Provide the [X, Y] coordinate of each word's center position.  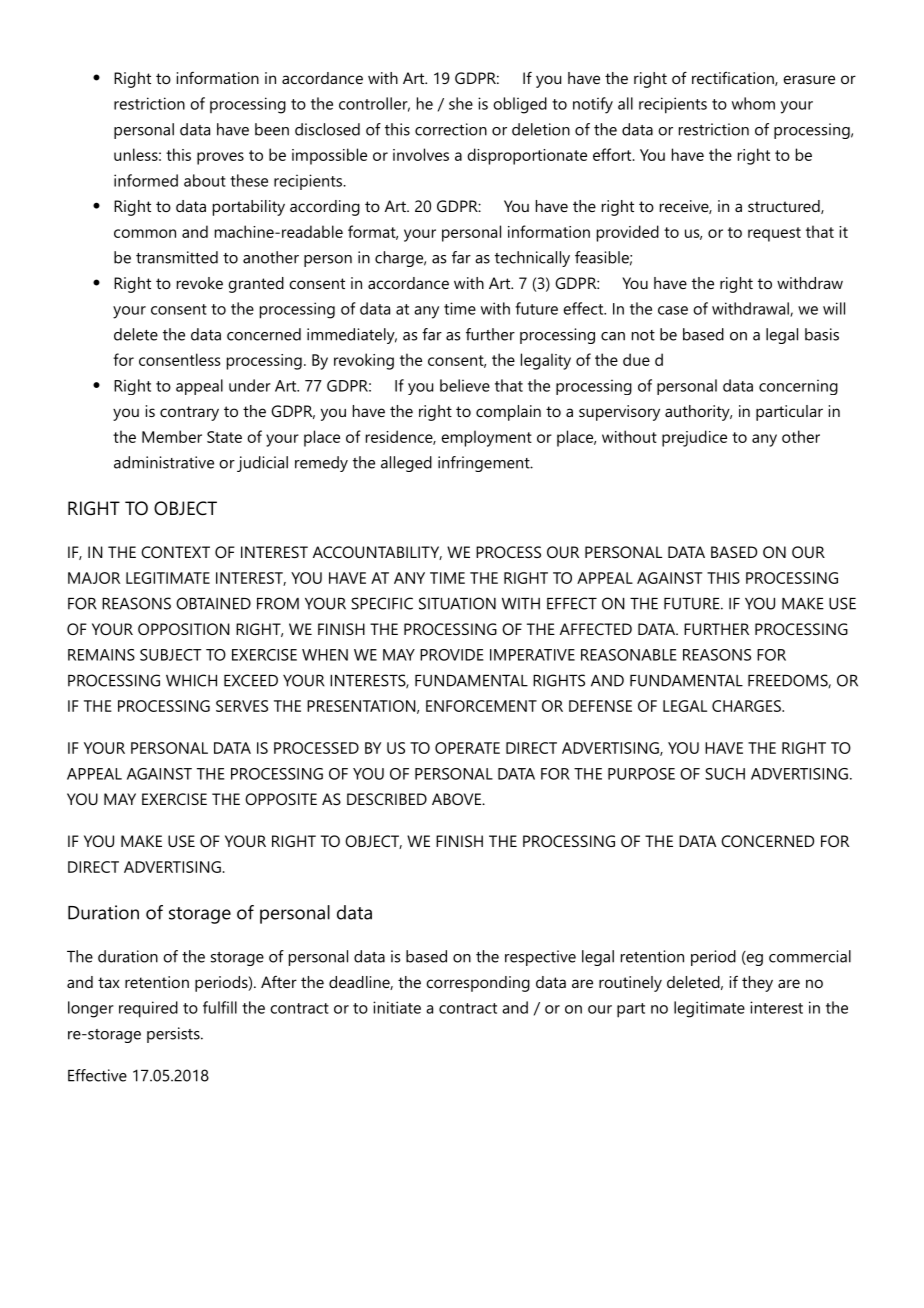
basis [822, 334]
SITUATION [457, 603]
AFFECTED [596, 629]
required [148, 1009]
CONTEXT [175, 552]
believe [465, 385]
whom [753, 103]
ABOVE [458, 799]
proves [220, 158]
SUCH [725, 774]
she [461, 103]
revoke [200, 283]
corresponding [478, 984]
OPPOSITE [281, 799]
